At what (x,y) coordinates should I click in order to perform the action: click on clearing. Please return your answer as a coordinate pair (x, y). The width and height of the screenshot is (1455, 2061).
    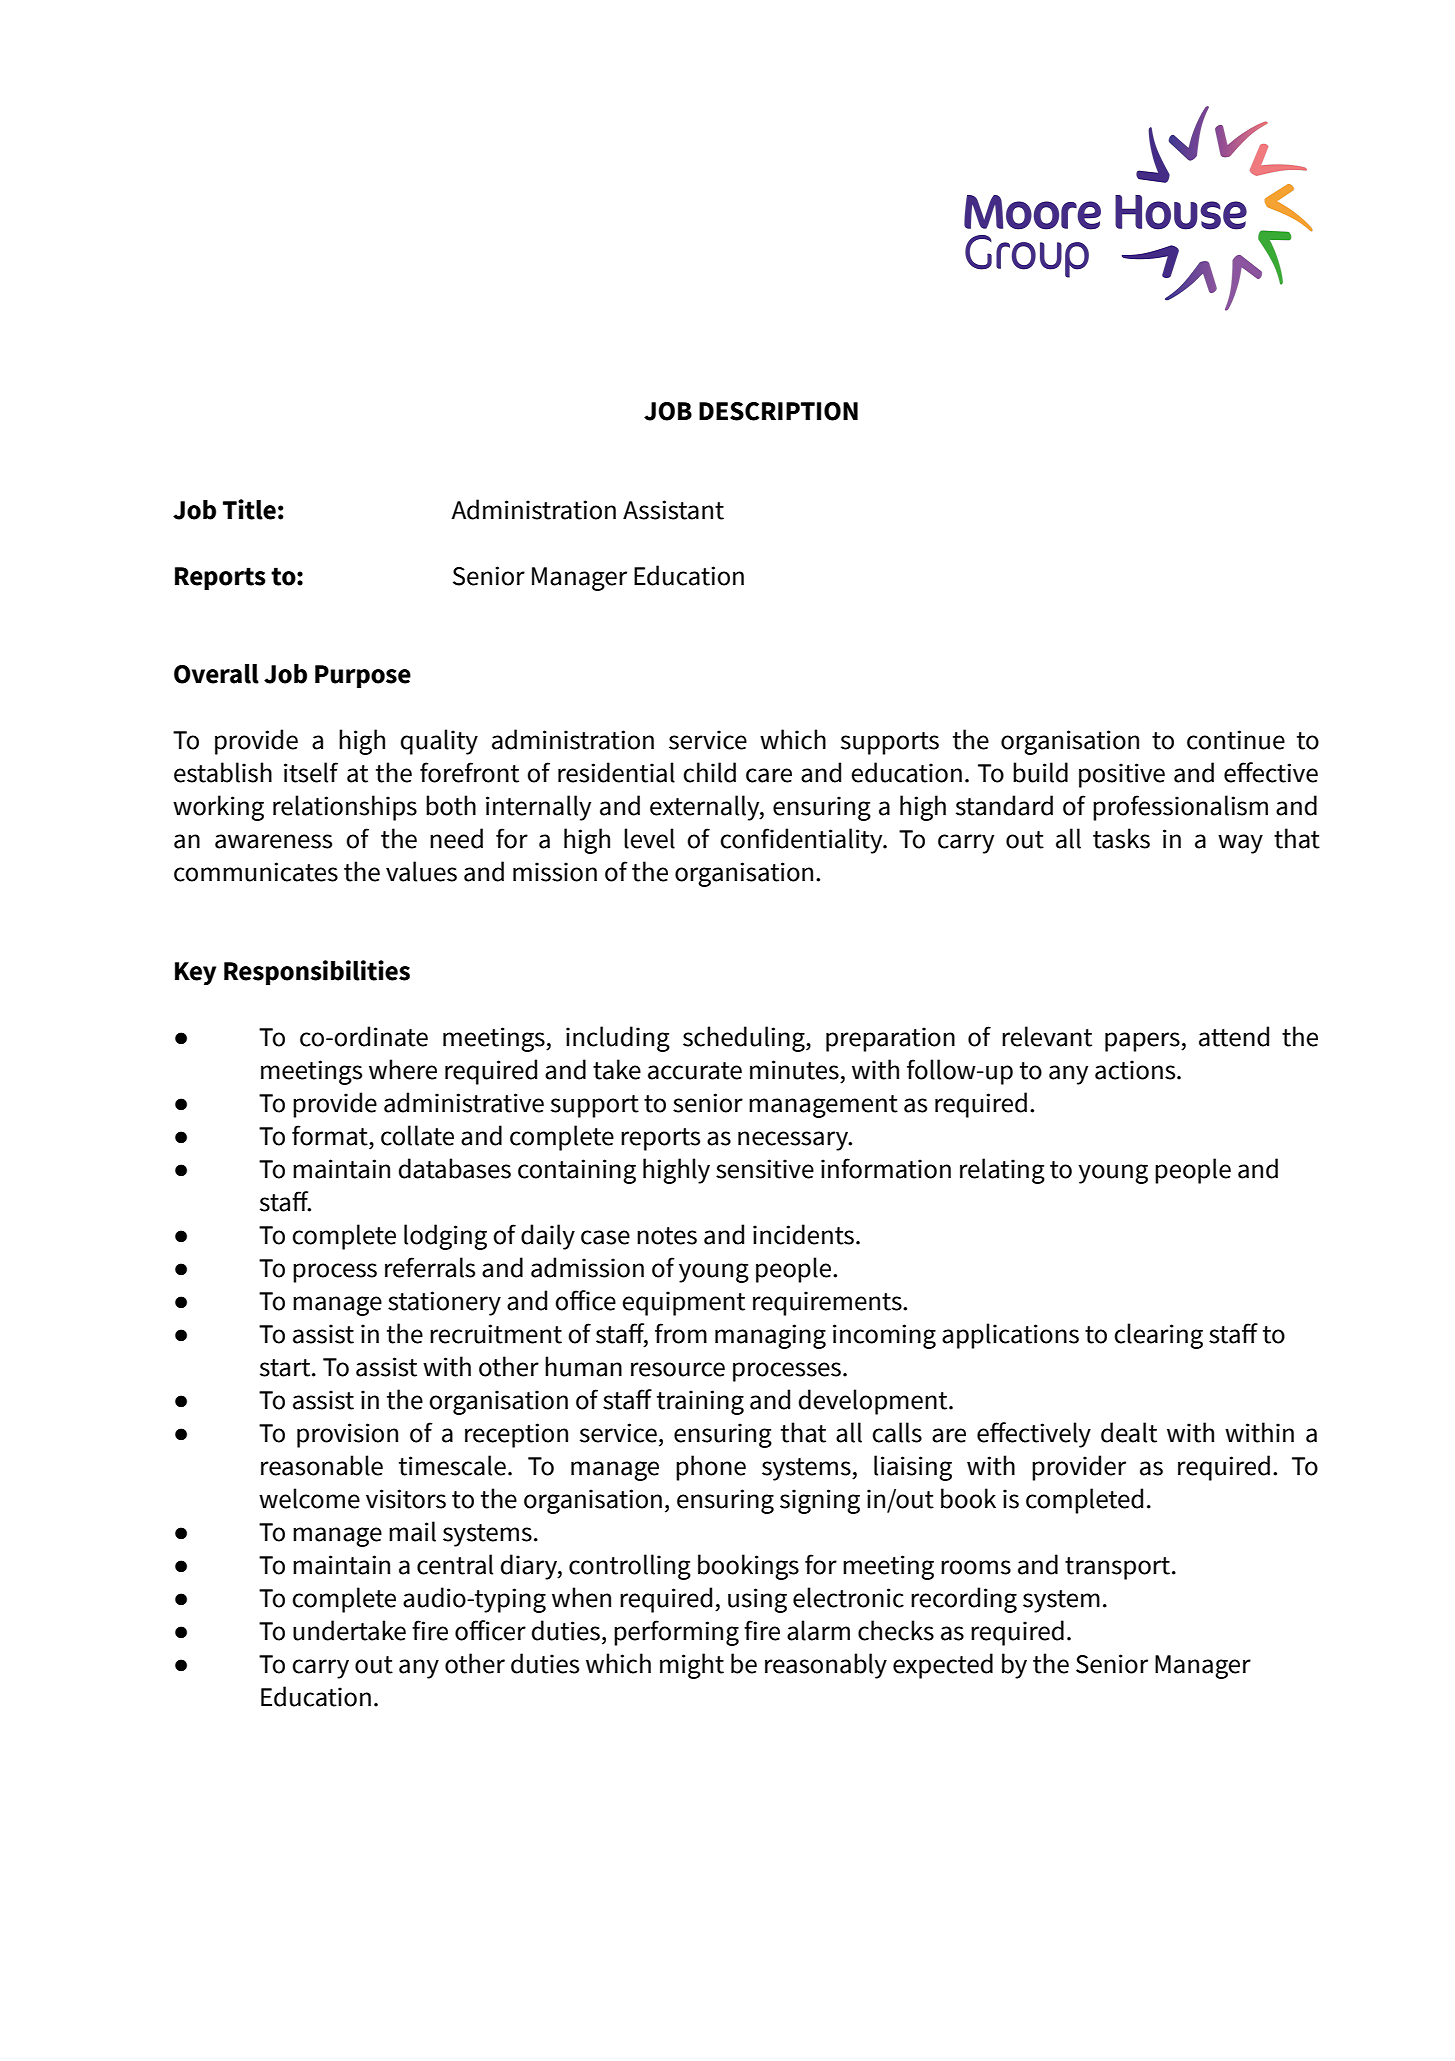
    Looking at the image, I should click on (1158, 1336).
